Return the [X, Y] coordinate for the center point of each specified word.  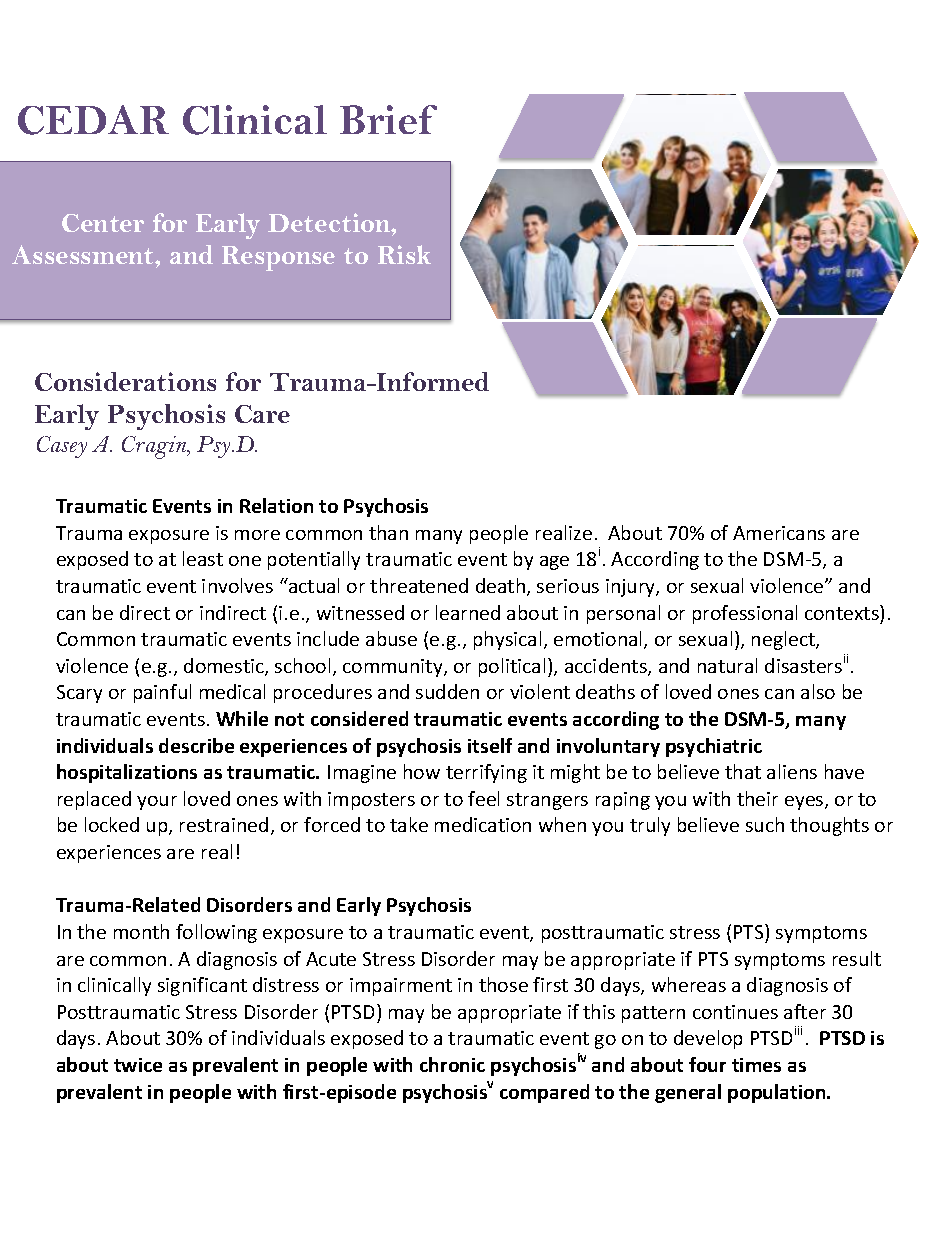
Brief [388, 119]
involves [237, 585]
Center [103, 223]
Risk [404, 254]
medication [483, 824]
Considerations [125, 381]
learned [468, 612]
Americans [779, 533]
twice [138, 1065]
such [765, 824]
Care [262, 414]
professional [745, 614]
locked [112, 824]
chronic [452, 1064]
